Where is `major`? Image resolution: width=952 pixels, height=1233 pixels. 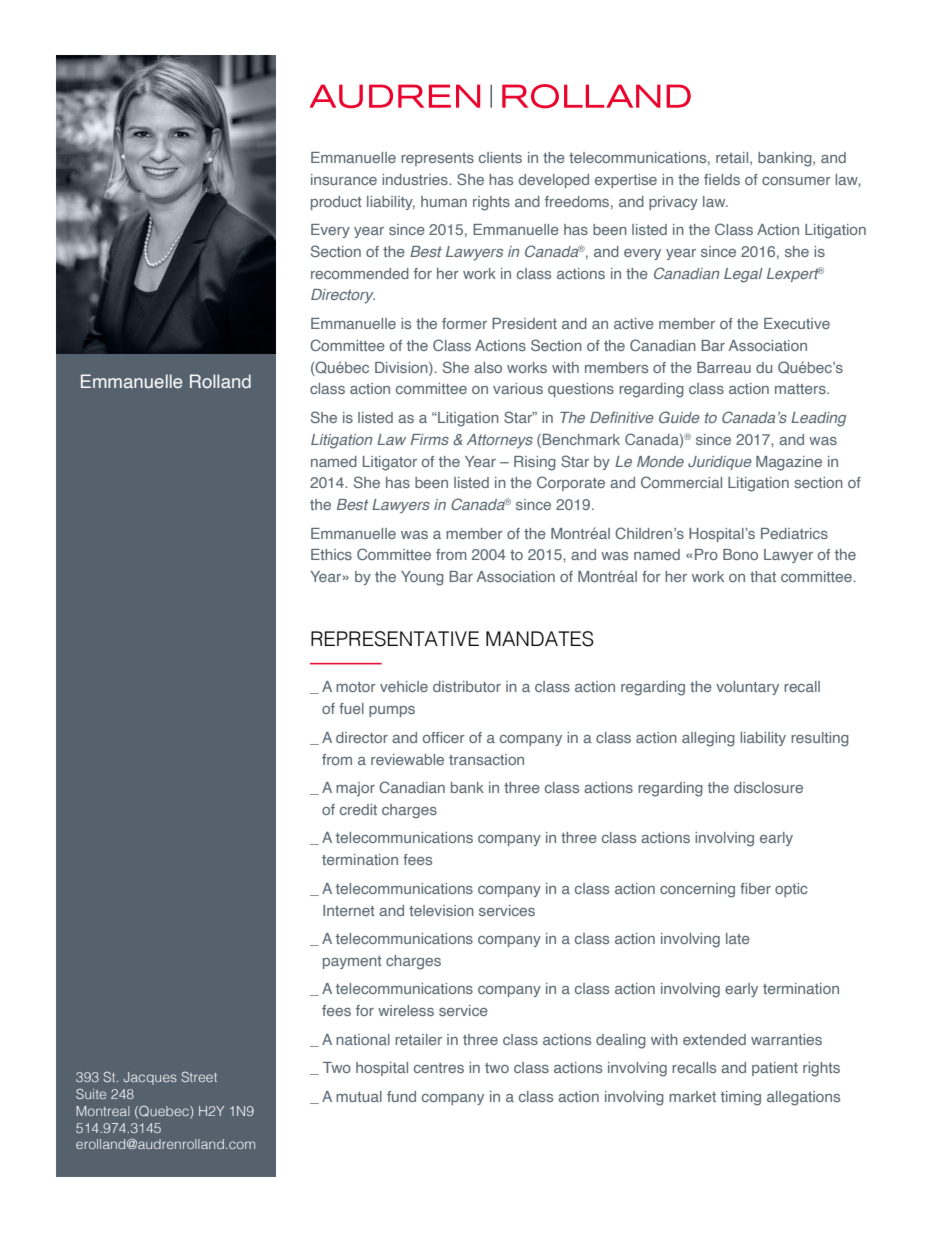 major is located at coordinates (355, 789).
